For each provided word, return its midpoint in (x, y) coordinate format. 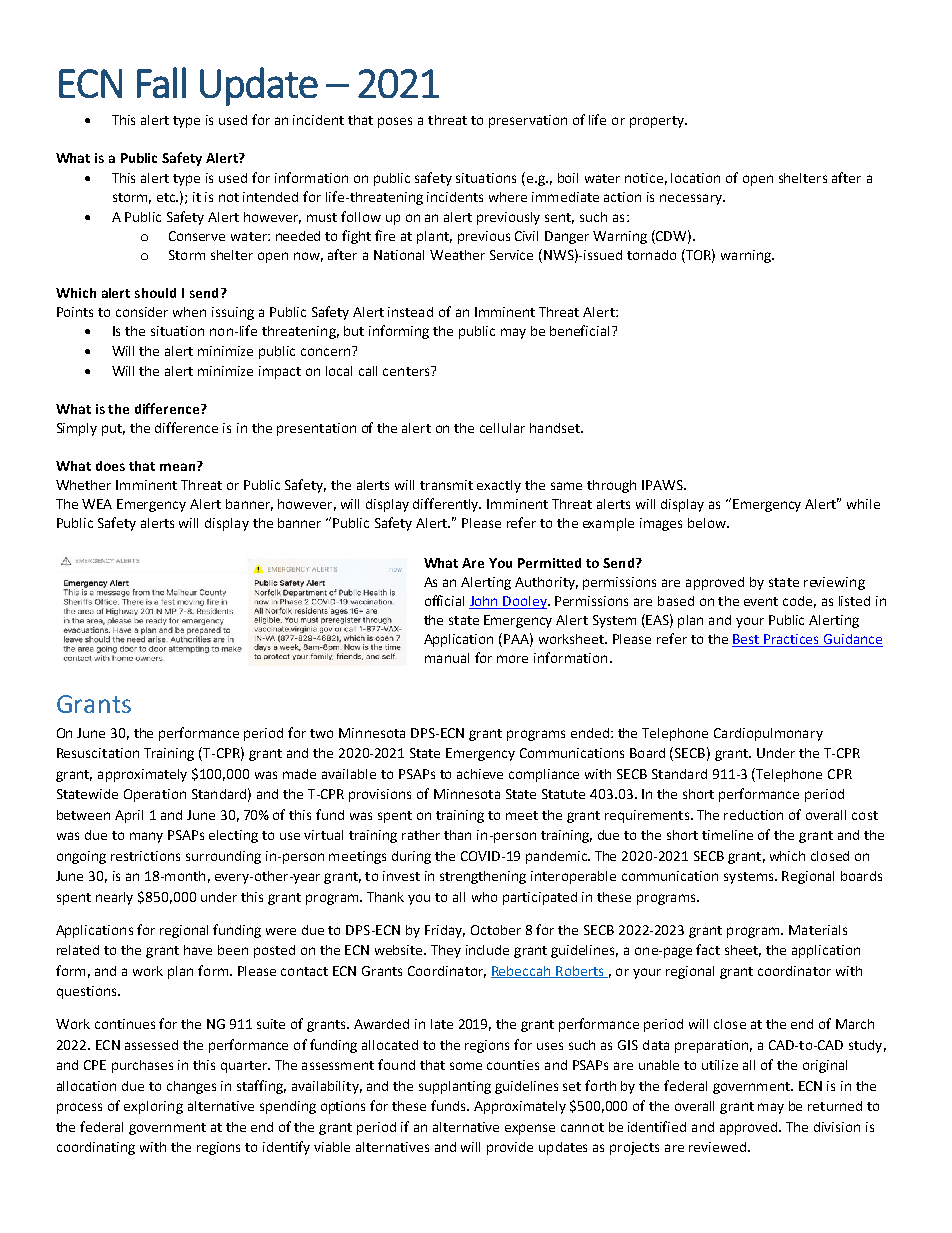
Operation (155, 795)
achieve (480, 774)
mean (179, 466)
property (658, 122)
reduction (753, 815)
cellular (502, 428)
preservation (528, 121)
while (863, 504)
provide (510, 1148)
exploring (153, 1107)
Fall (161, 82)
